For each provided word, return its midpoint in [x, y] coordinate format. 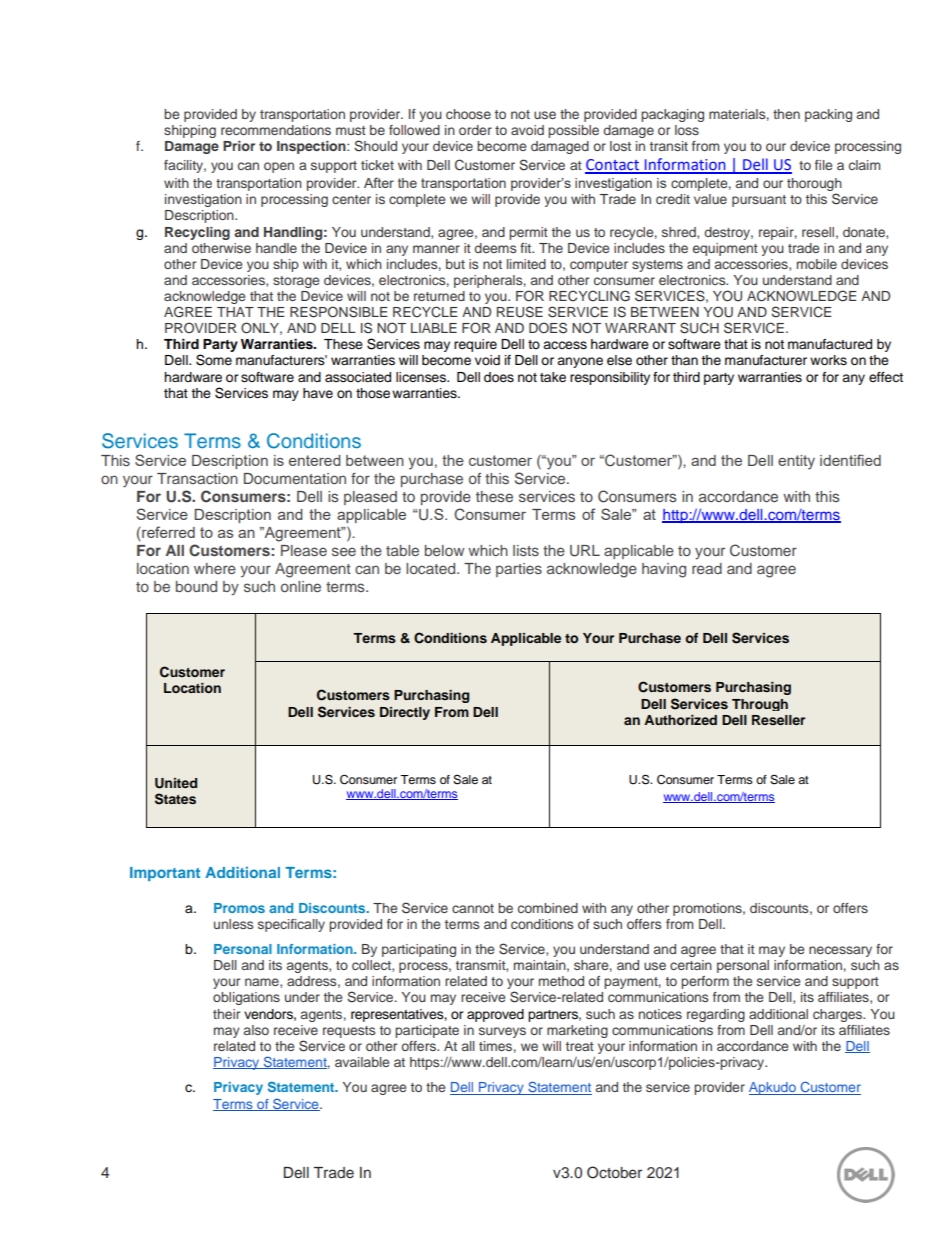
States [175, 799]
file [823, 165]
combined [548, 908]
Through [760, 705]
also [256, 1030]
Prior [239, 146]
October [614, 1172]
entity [796, 462]
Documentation [295, 478]
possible [573, 131]
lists [526, 550]
